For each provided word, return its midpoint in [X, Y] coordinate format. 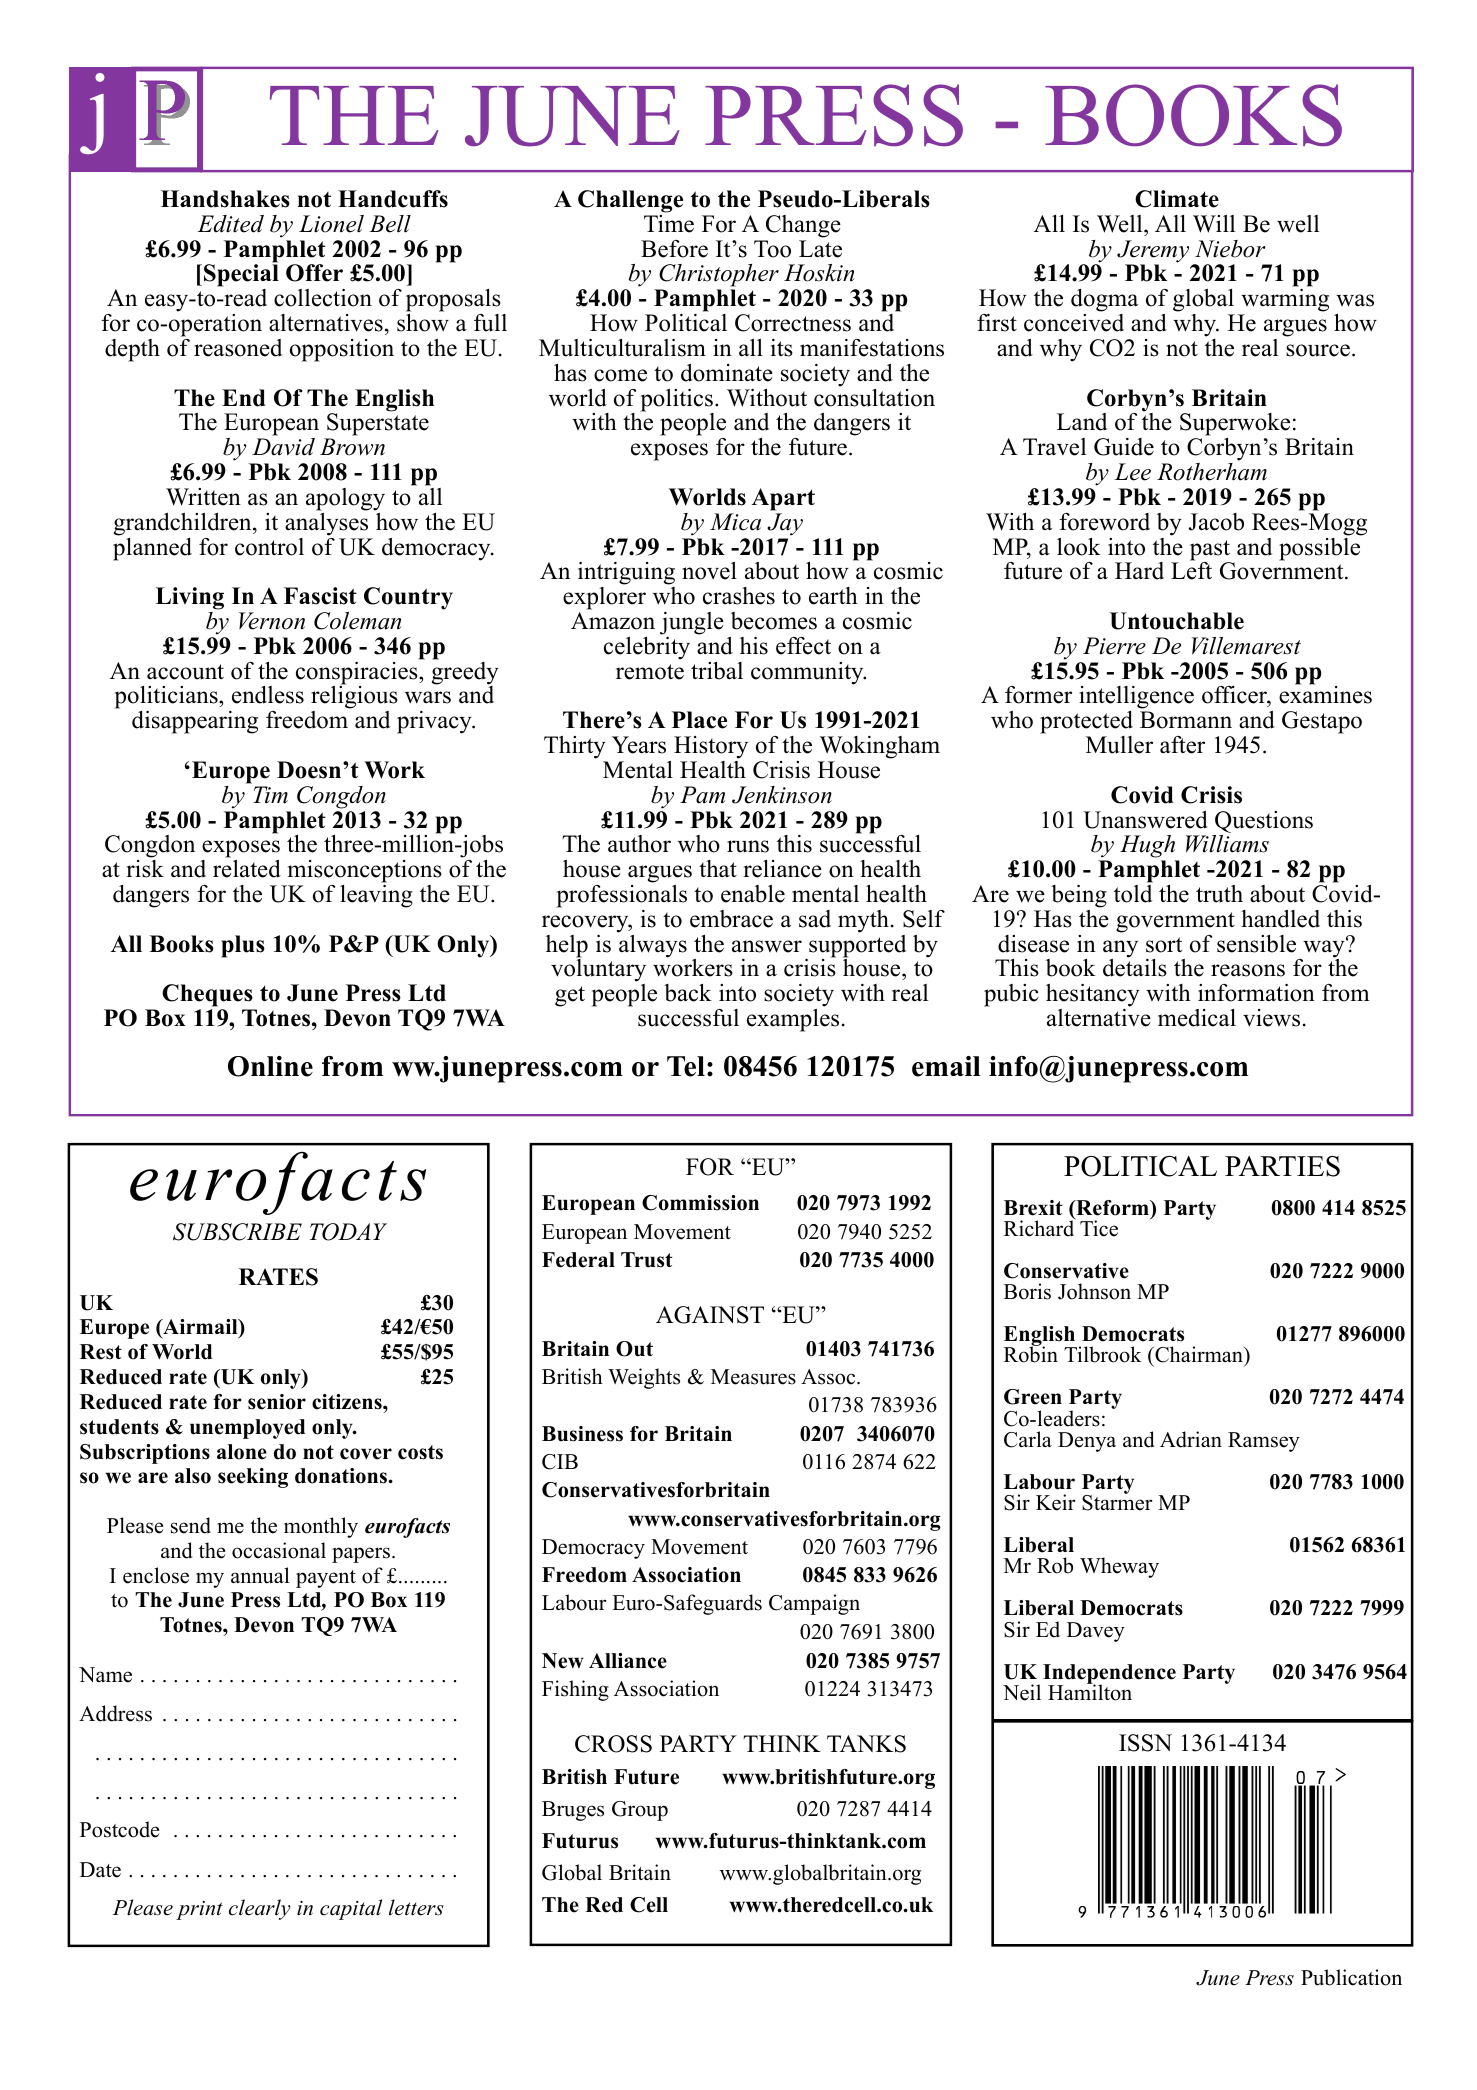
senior [277, 1402]
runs [748, 846]
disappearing [195, 722]
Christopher [718, 277]
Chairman [1199, 1356]
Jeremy [1153, 252]
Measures [753, 1377]
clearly [260, 1909]
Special [241, 277]
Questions [1264, 822]
